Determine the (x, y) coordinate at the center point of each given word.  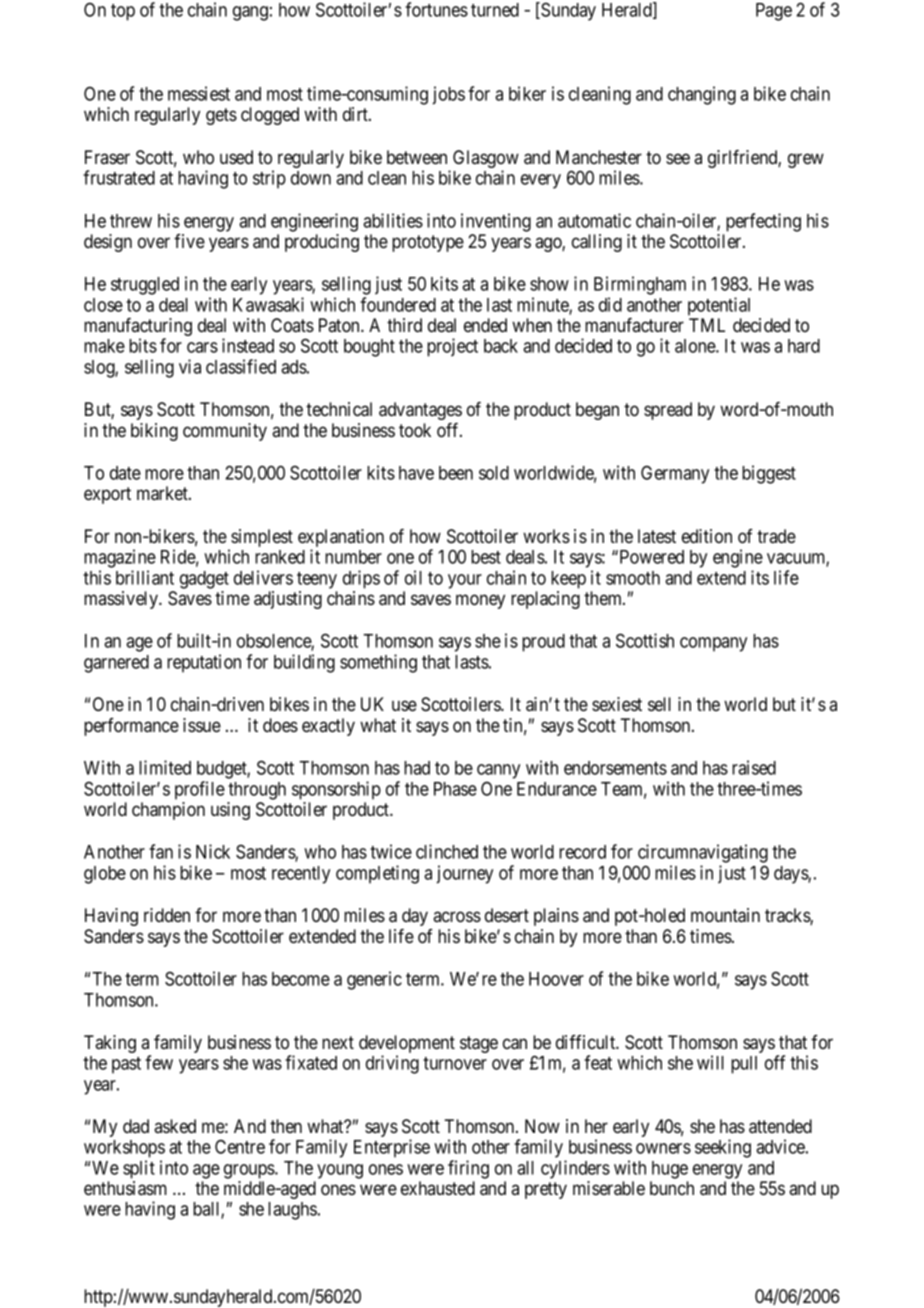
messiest (199, 93)
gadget (204, 580)
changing (702, 95)
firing (468, 1169)
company (713, 644)
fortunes (436, 9)
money (480, 601)
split (139, 1169)
